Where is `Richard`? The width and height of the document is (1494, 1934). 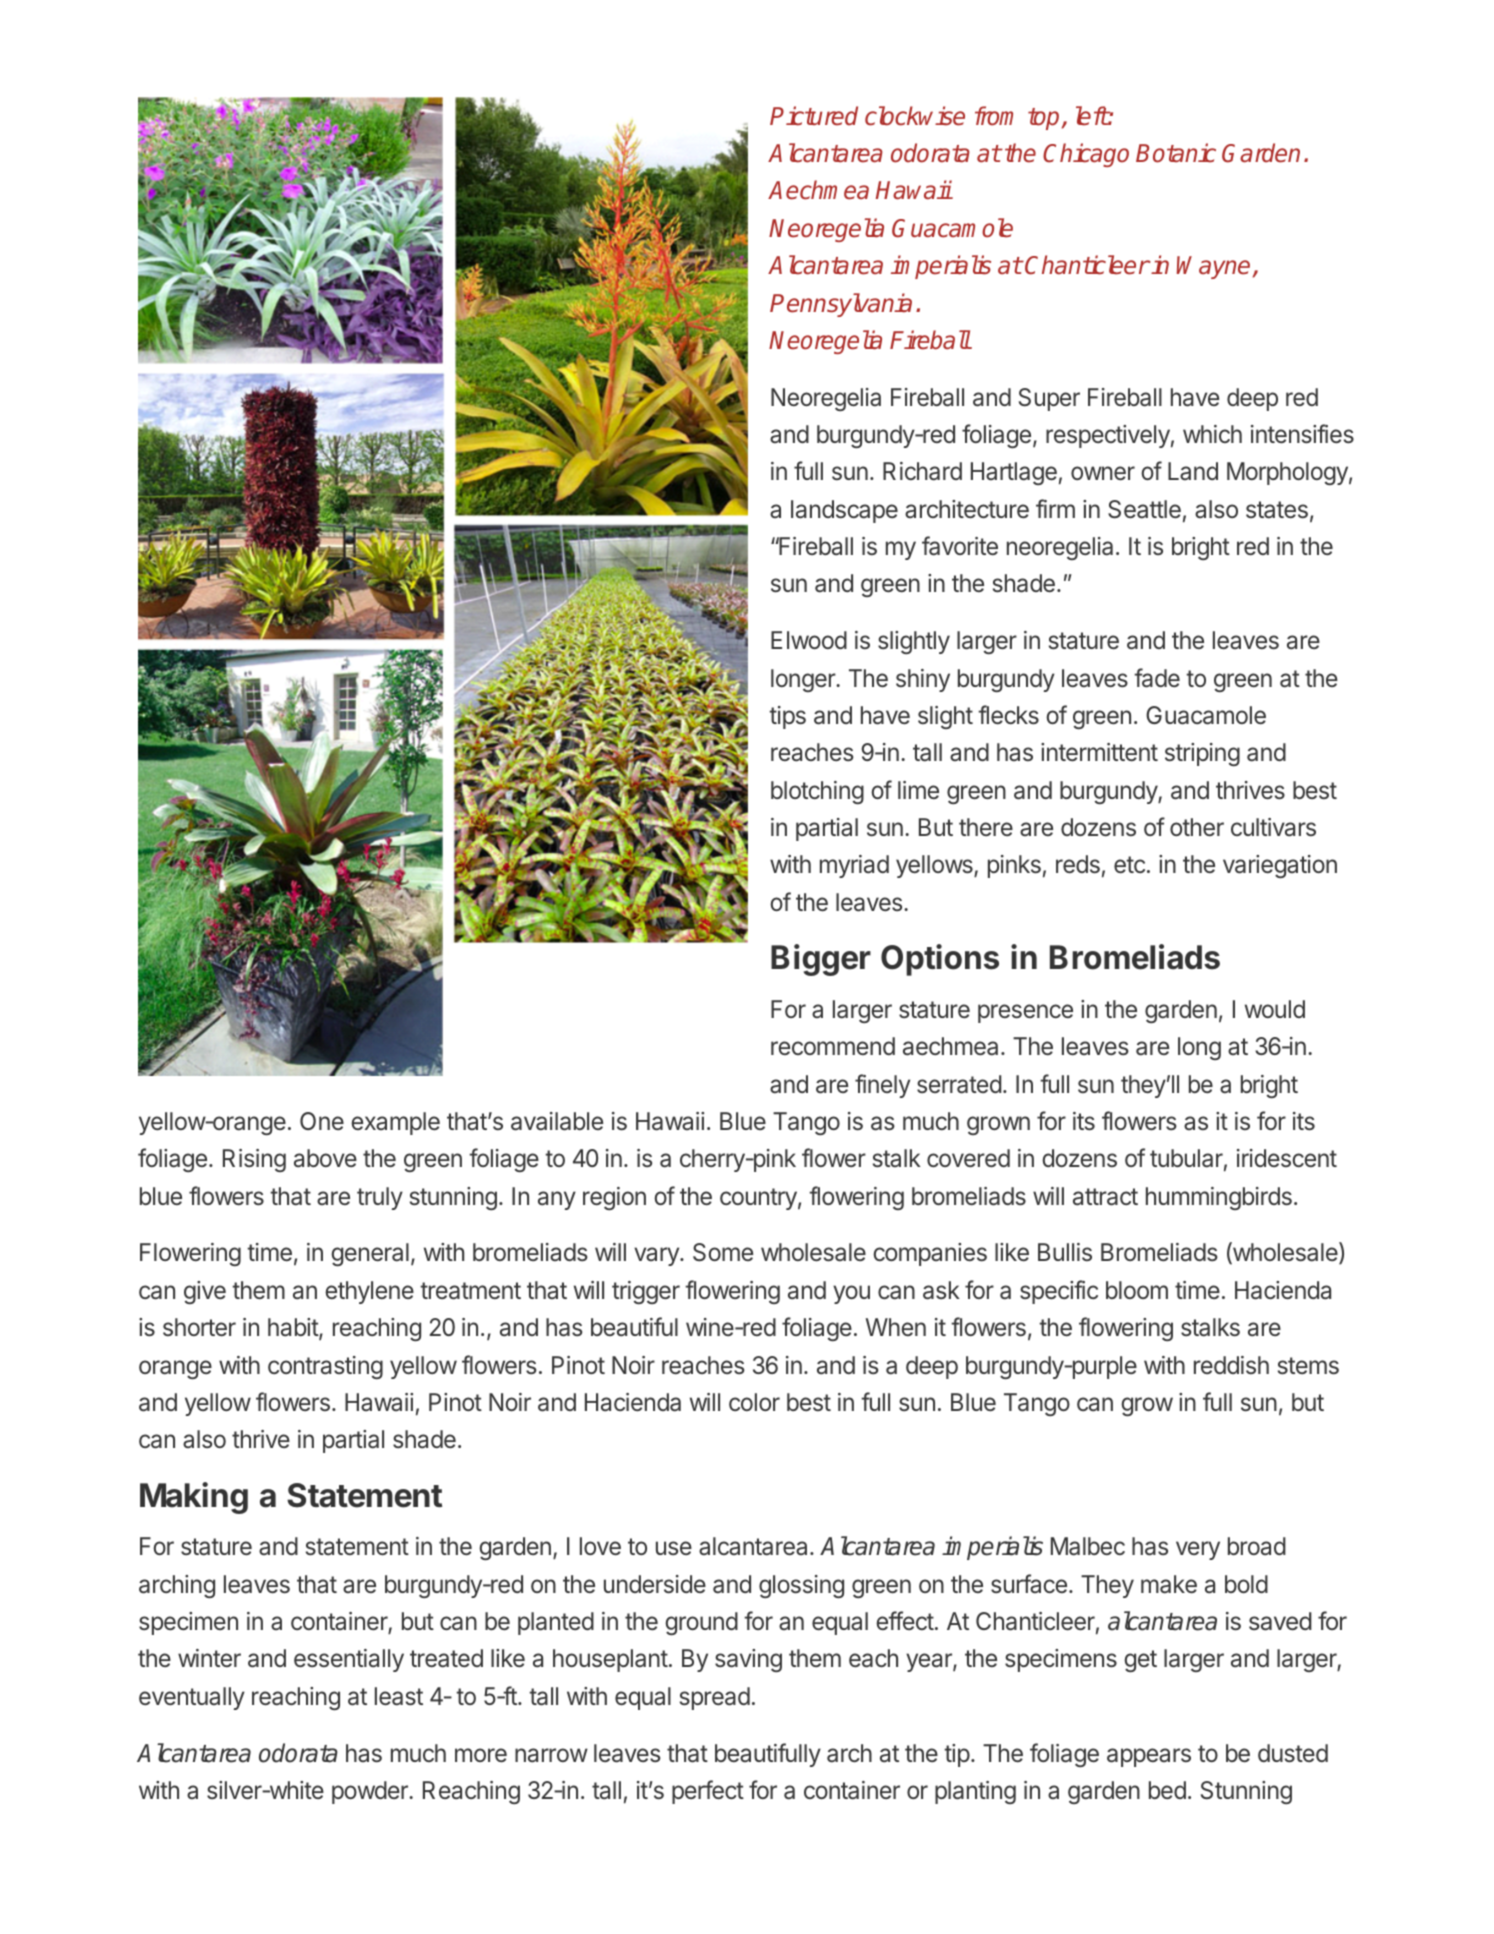 Richard is located at coordinates (922, 471).
